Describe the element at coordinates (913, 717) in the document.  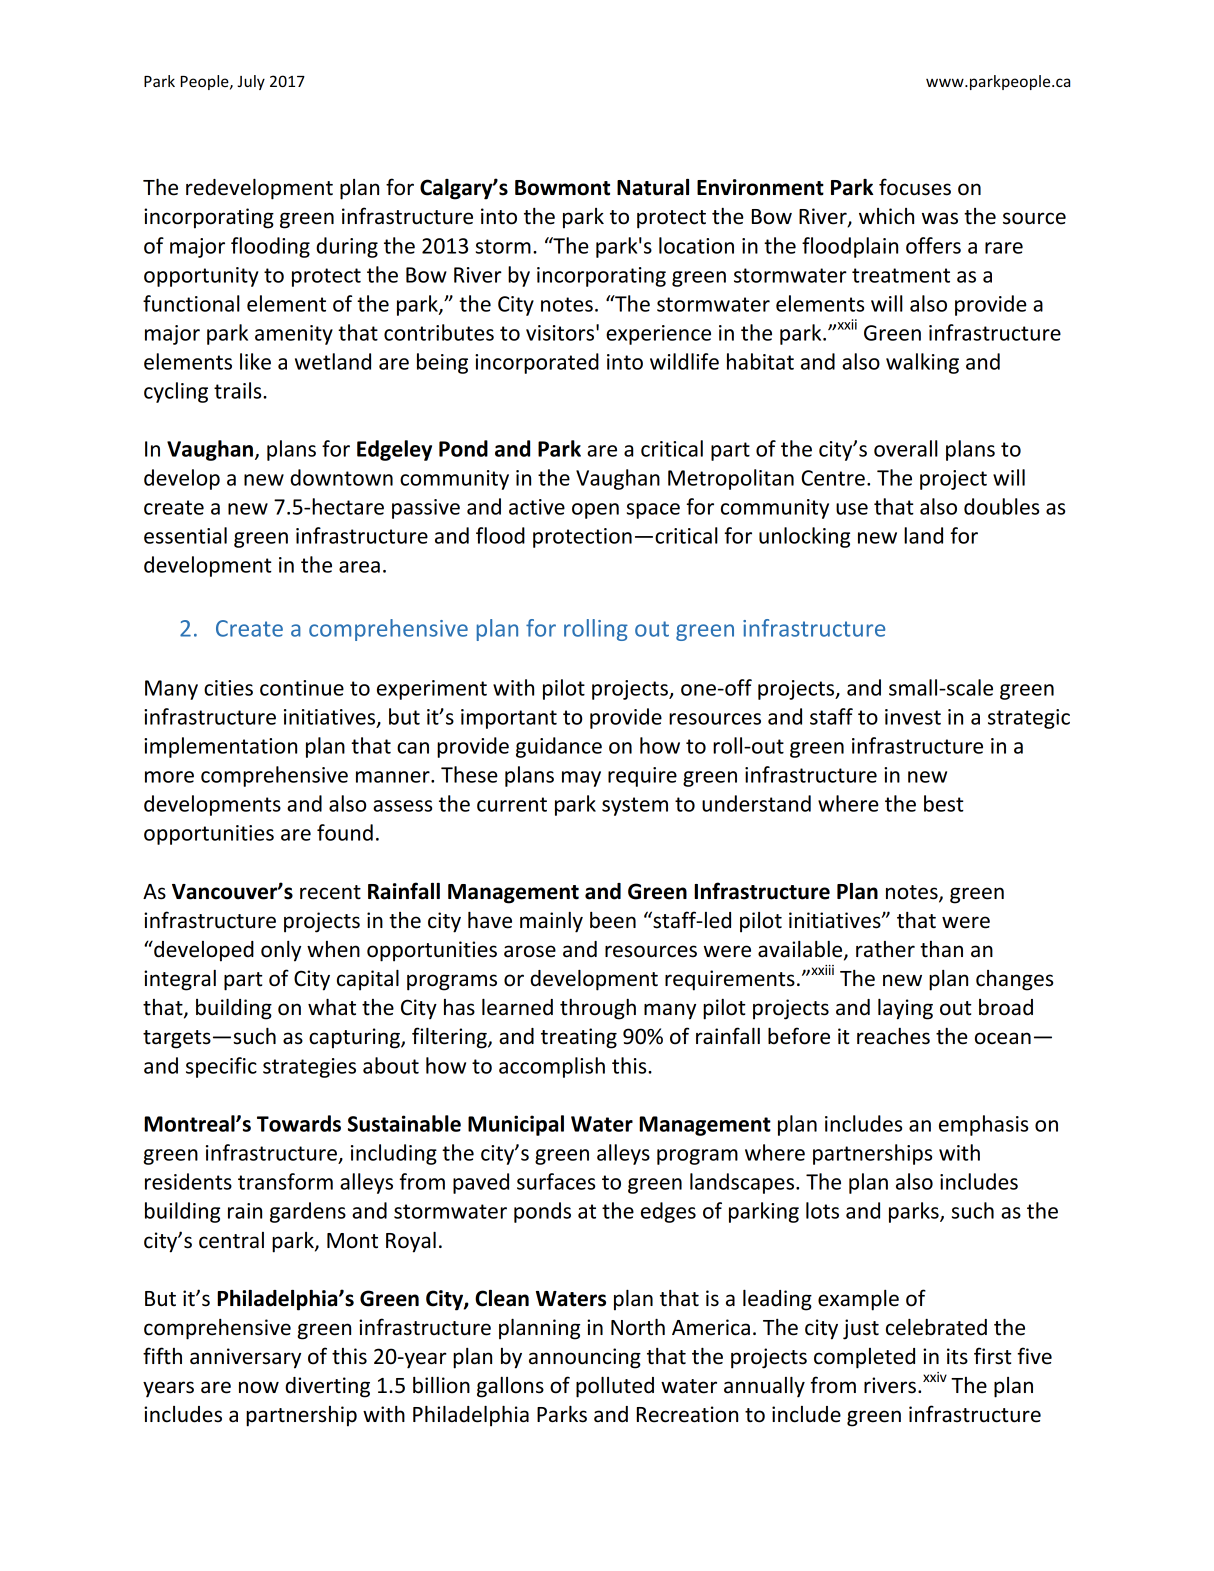
I see `invest` at that location.
